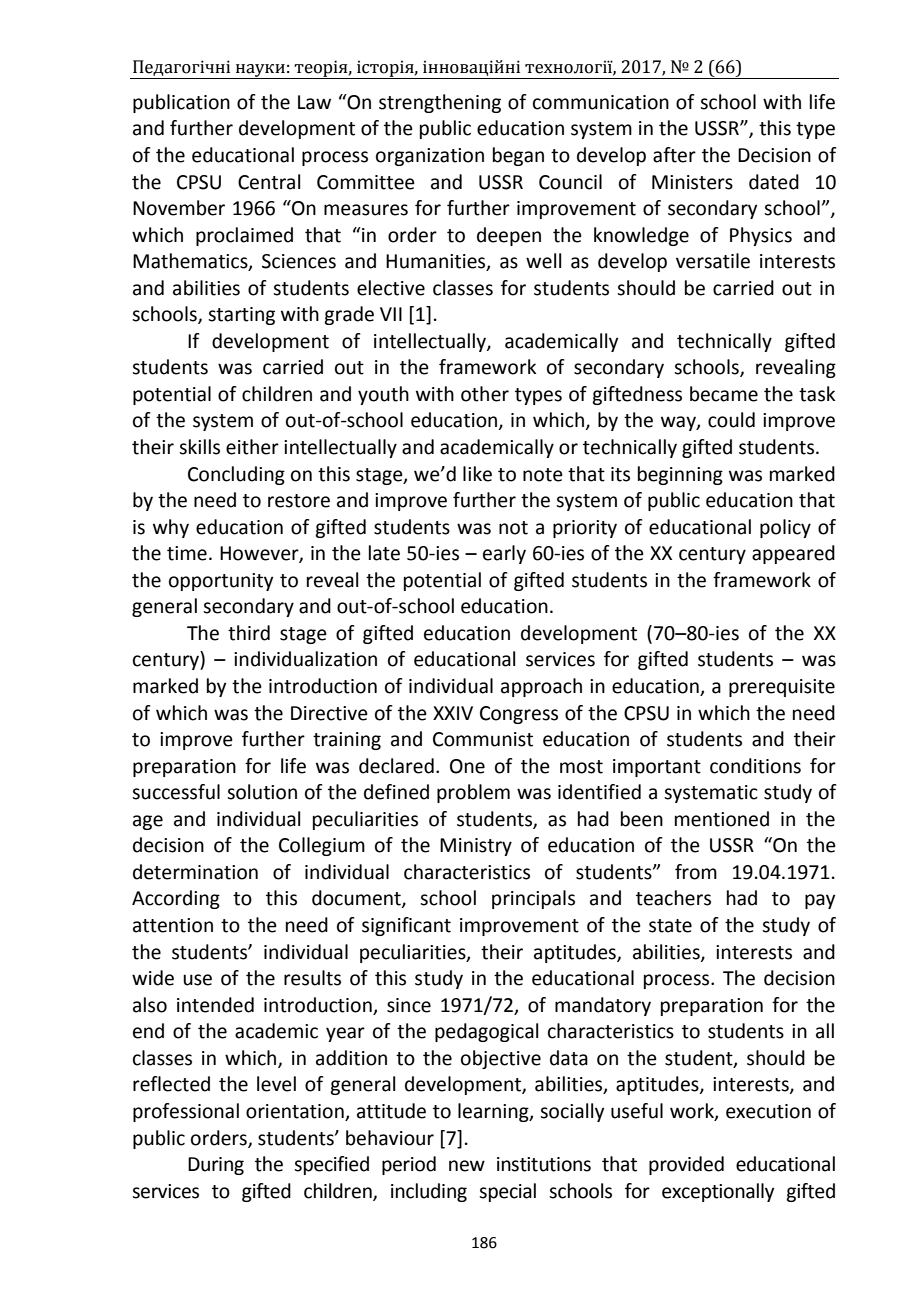 This page has width=924, height=1308. What do you see at coordinates (680, 475) in the page?
I see `beginning` at bounding box center [680, 475].
